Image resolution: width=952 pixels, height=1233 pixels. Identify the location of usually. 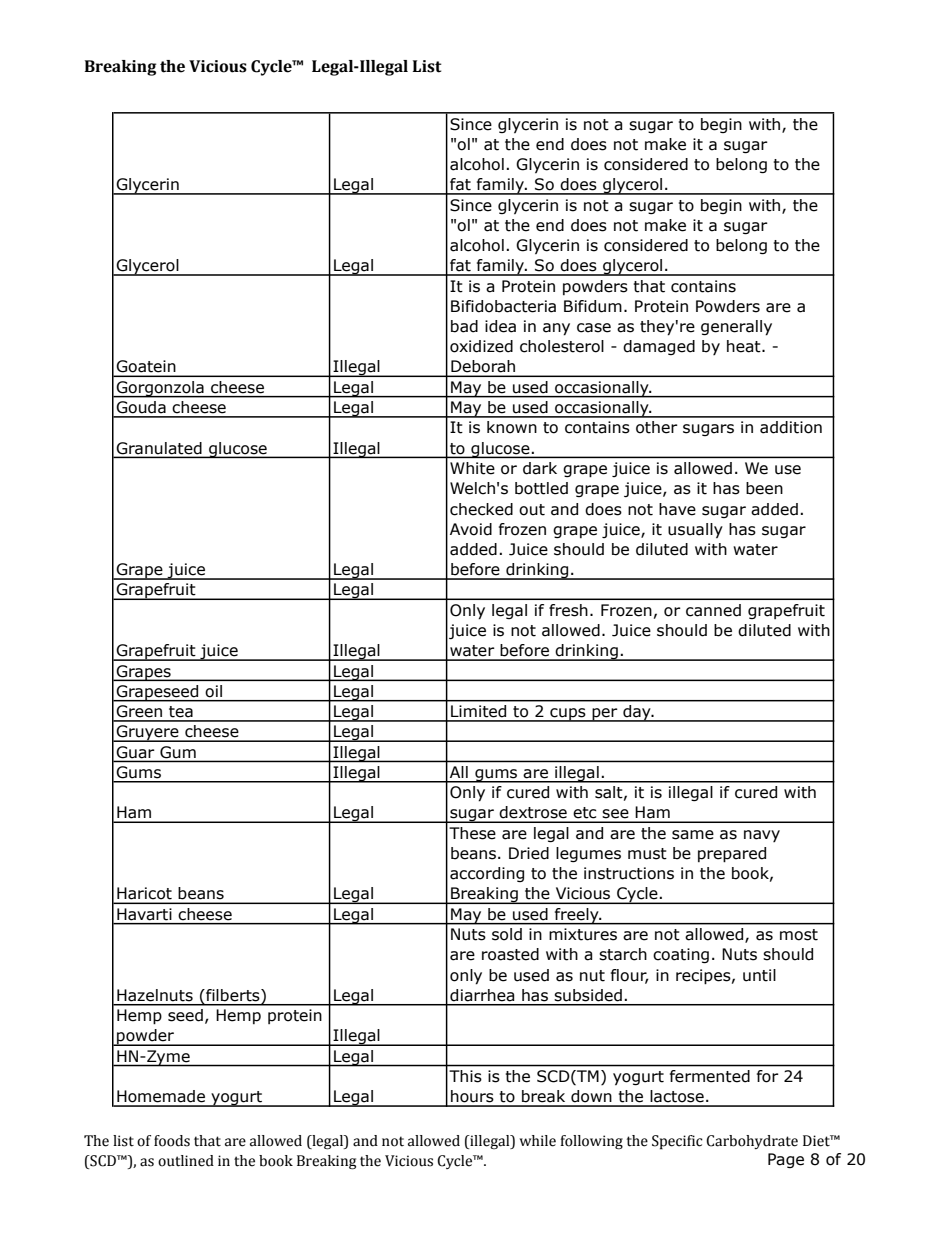
(695, 530).
